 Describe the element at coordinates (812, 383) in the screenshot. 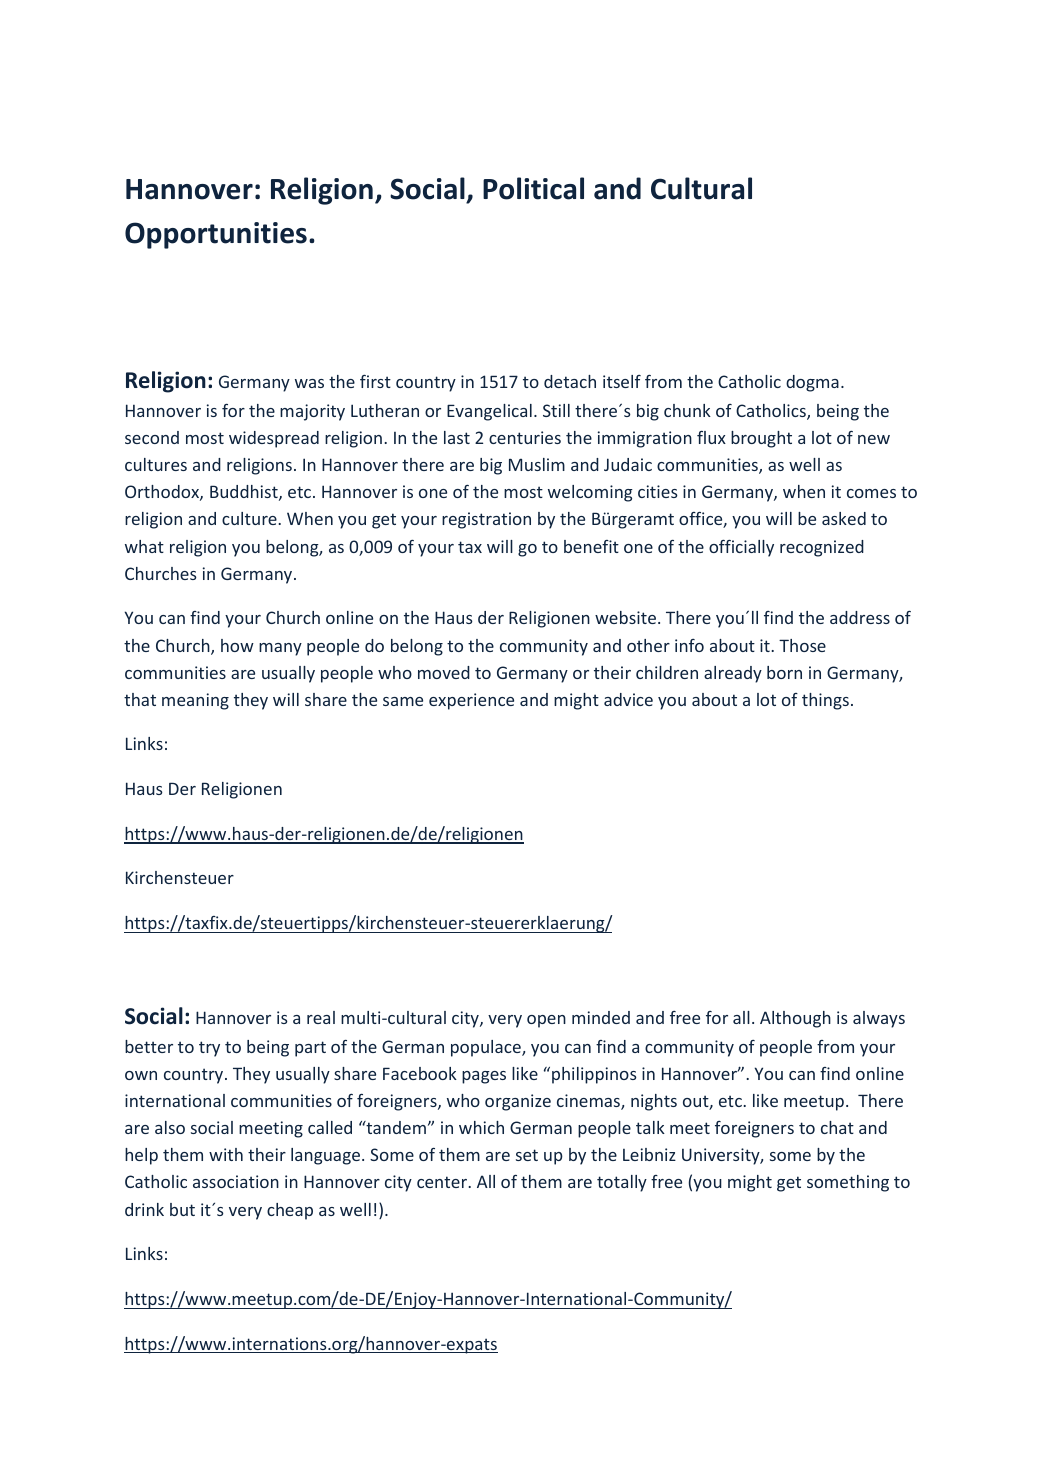

I see `dogma` at that location.
